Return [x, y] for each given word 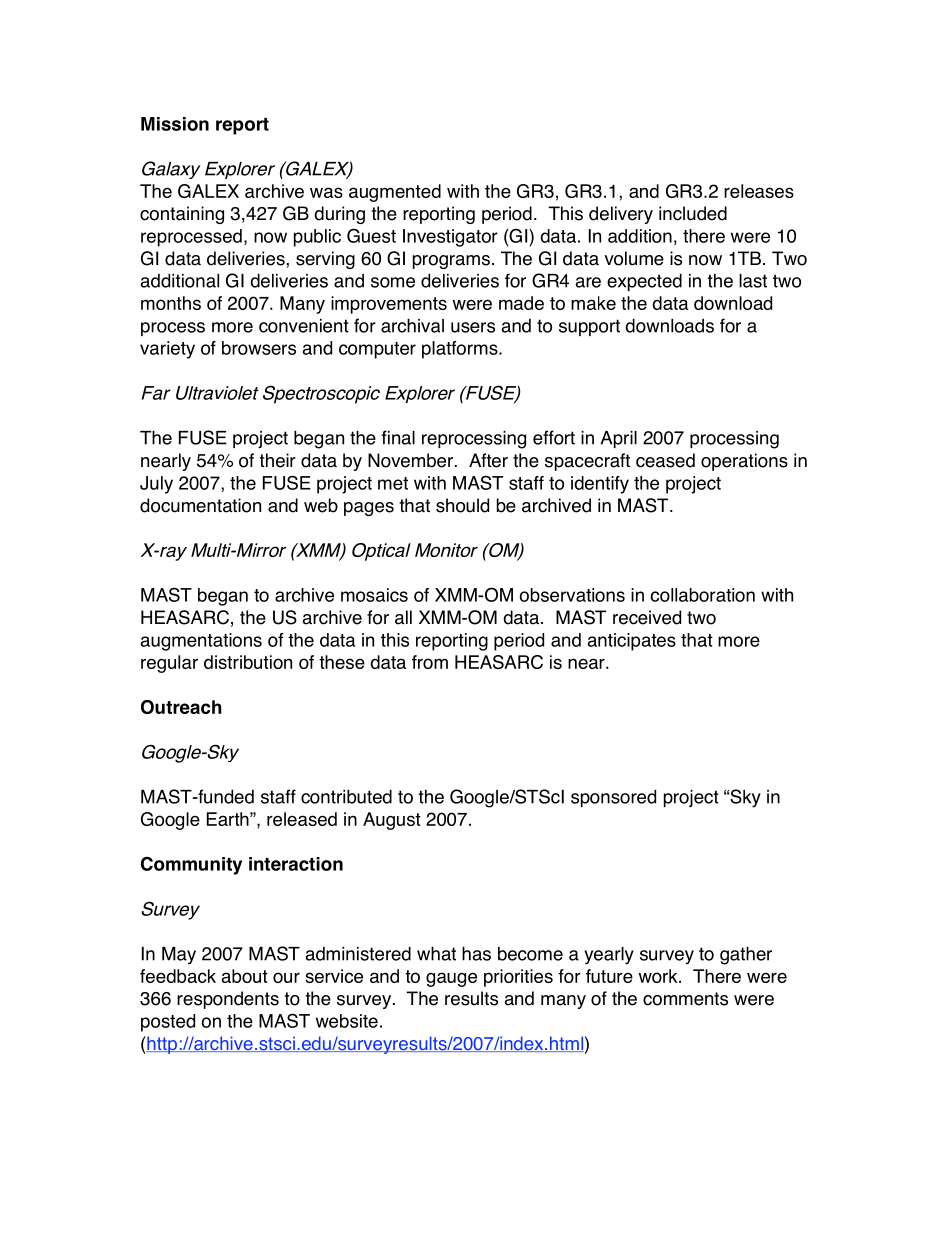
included [693, 213]
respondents [228, 1000]
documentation [200, 505]
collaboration [702, 595]
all [403, 617]
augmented [395, 193]
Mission [175, 124]
